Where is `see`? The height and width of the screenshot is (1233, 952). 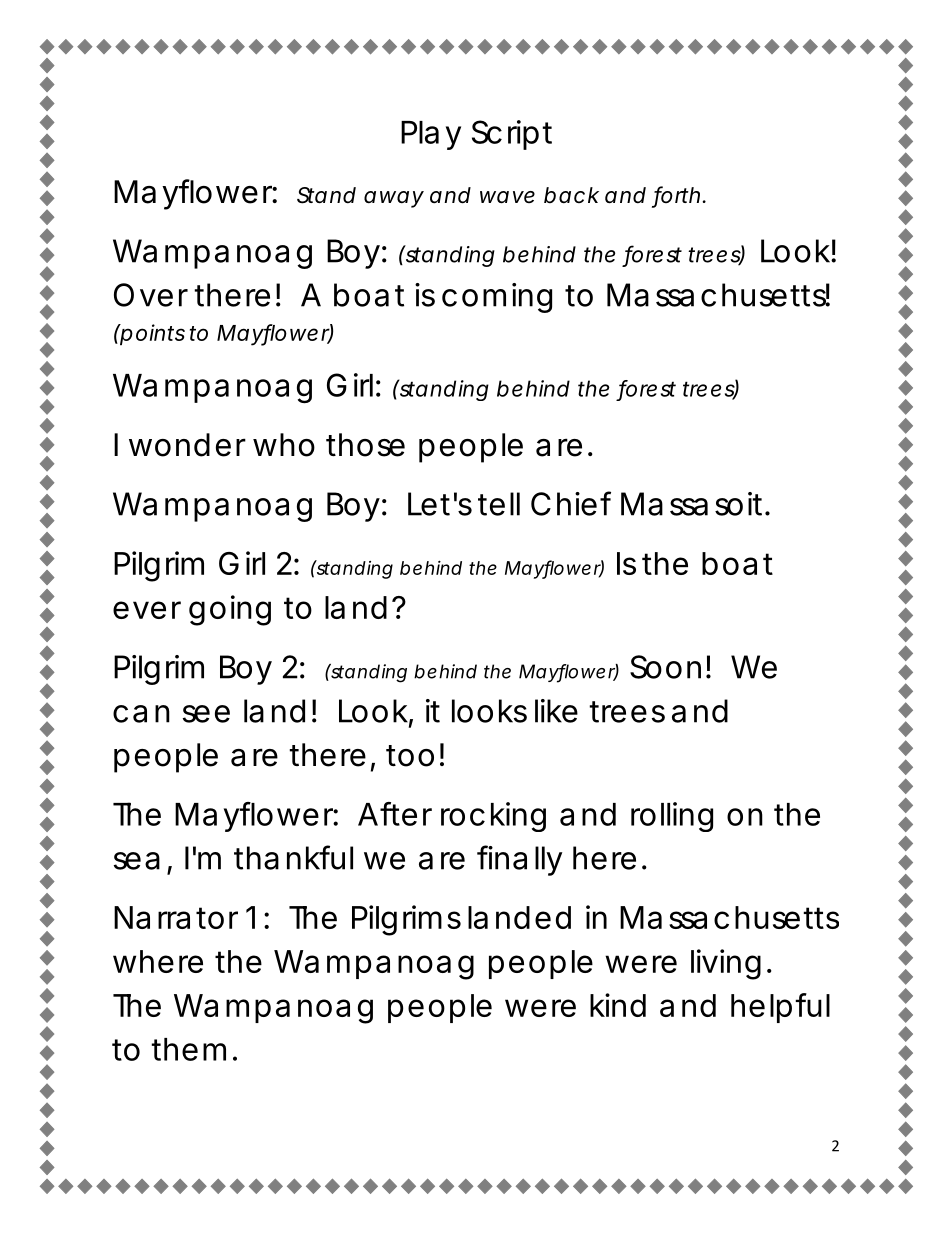 see is located at coordinates (206, 714).
